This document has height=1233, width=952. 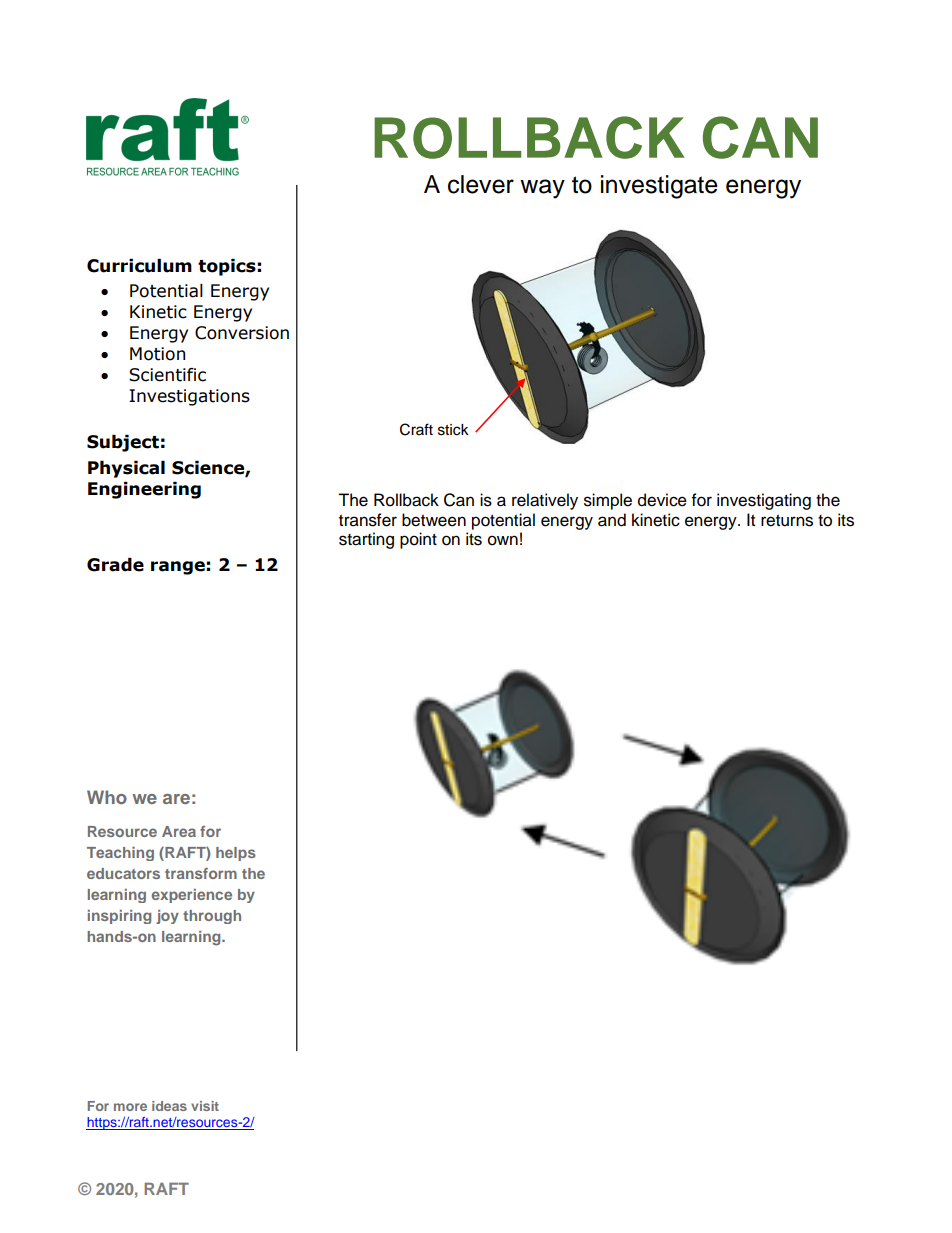 I want to click on helps, so click(x=236, y=854).
